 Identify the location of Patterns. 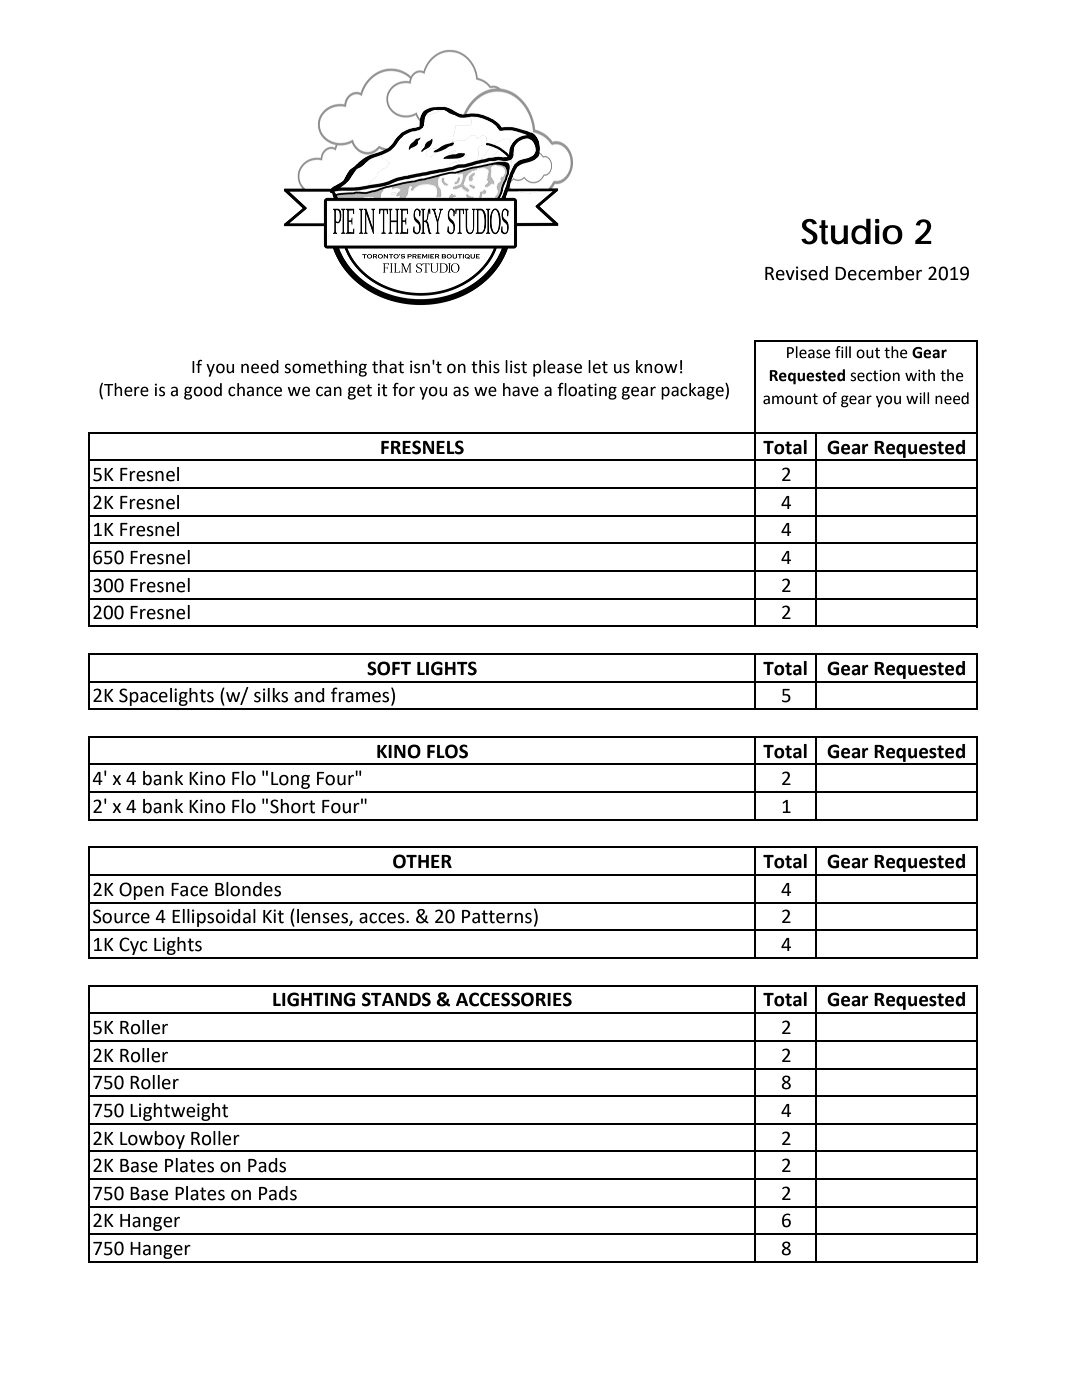
(497, 917).
